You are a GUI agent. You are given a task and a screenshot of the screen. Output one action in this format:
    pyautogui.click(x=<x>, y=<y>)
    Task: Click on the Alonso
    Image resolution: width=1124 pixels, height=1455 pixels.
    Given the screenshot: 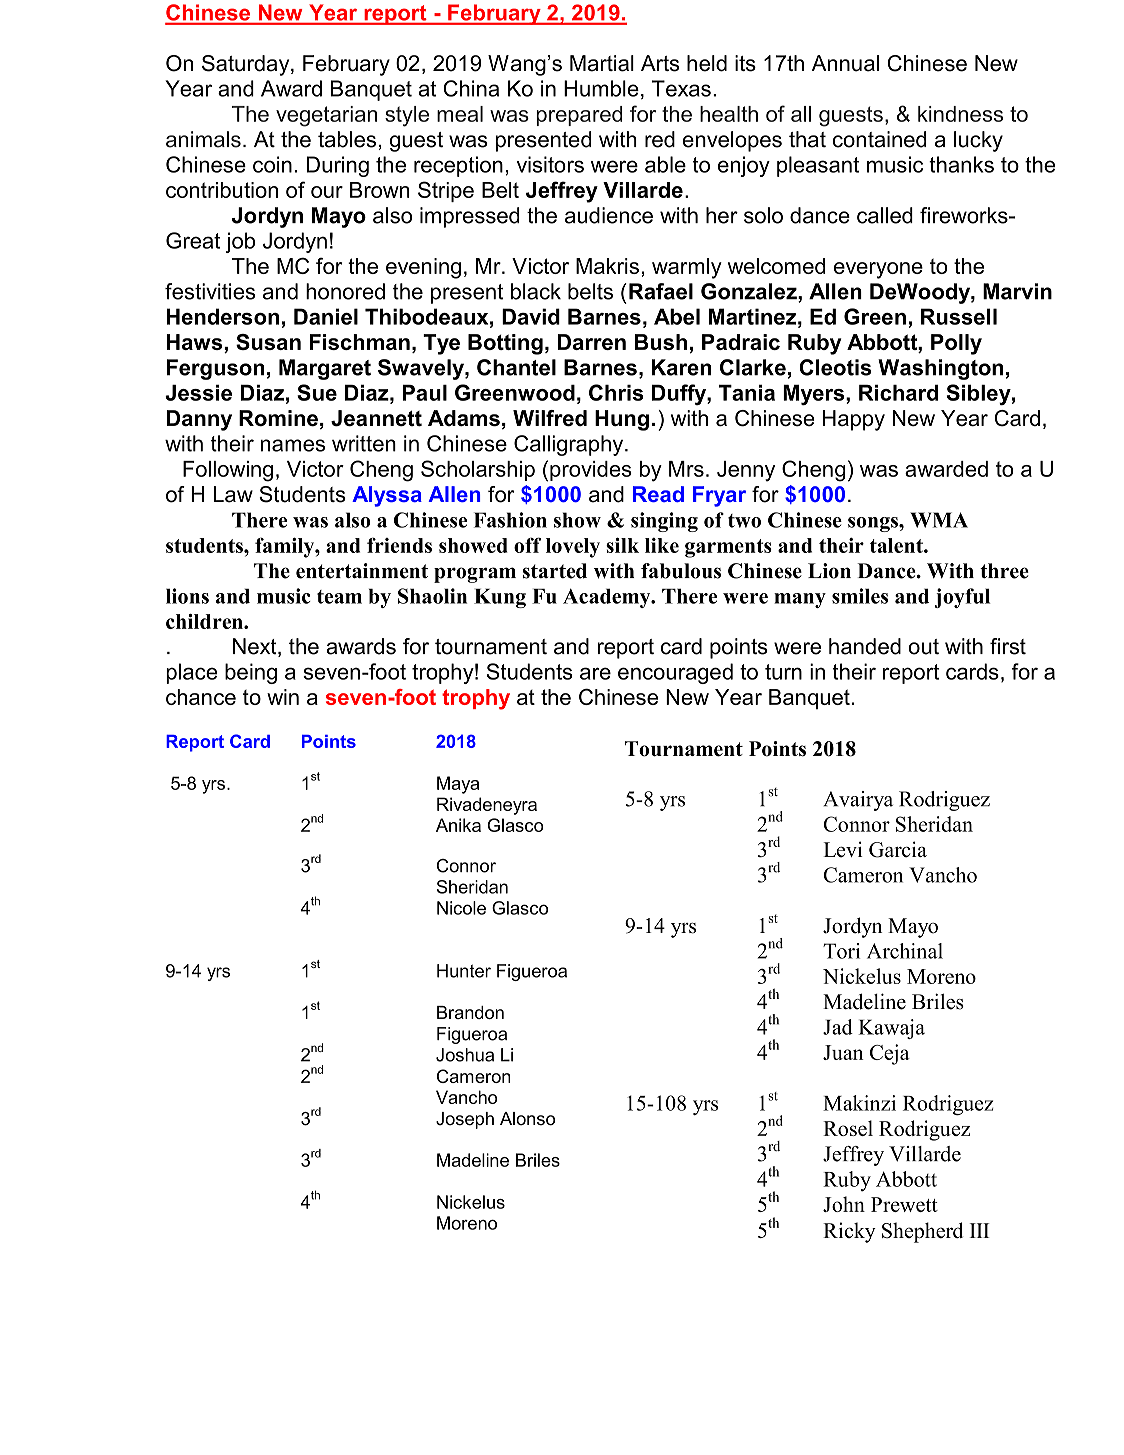 What is the action you would take?
    pyautogui.click(x=527, y=1119)
